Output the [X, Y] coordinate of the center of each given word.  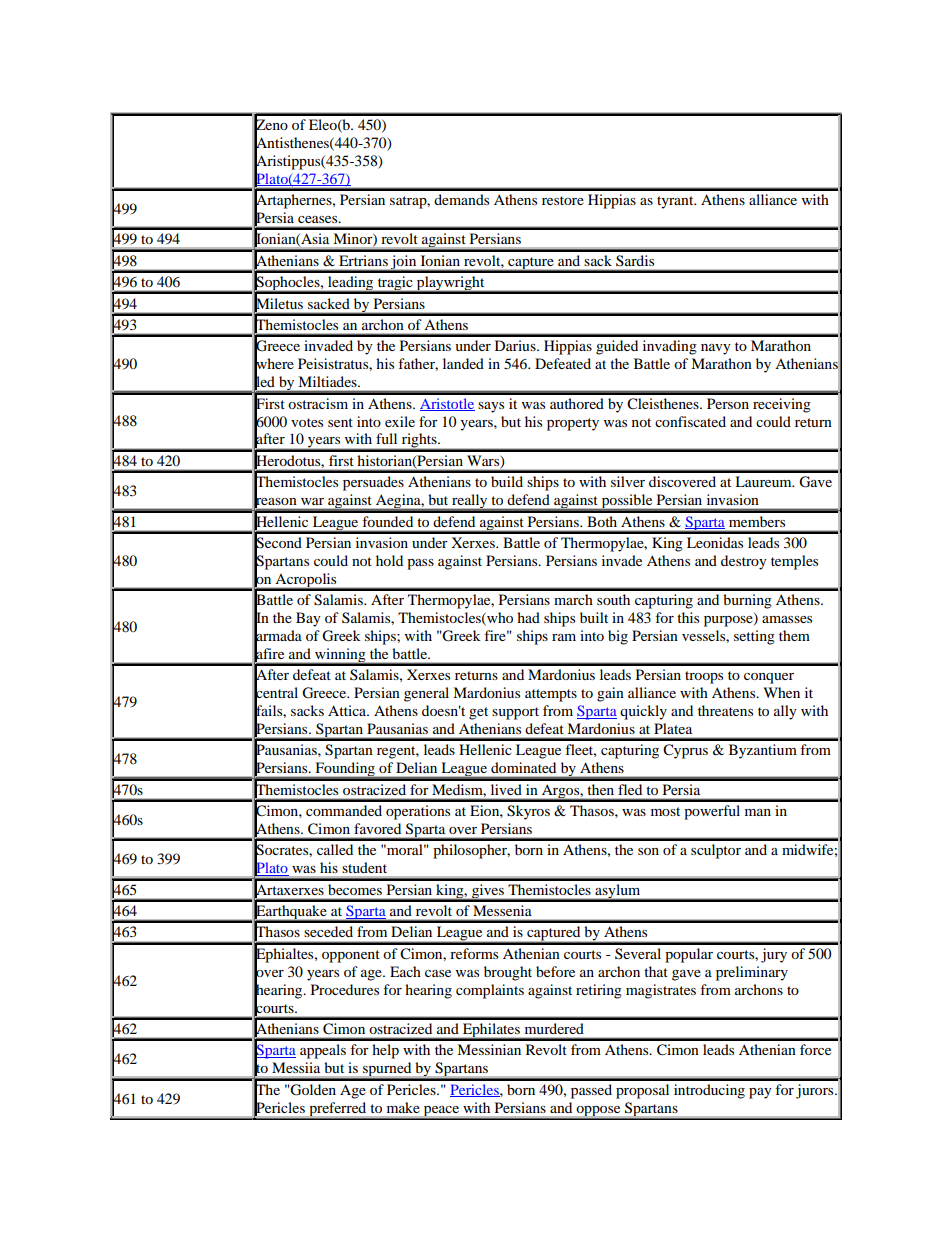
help [385, 1051]
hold [389, 560]
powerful [712, 812]
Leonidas [715, 542]
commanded [344, 810]
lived [506, 789]
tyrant [676, 202]
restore [563, 200]
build [507, 481]
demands [461, 199]
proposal [642, 1091]
